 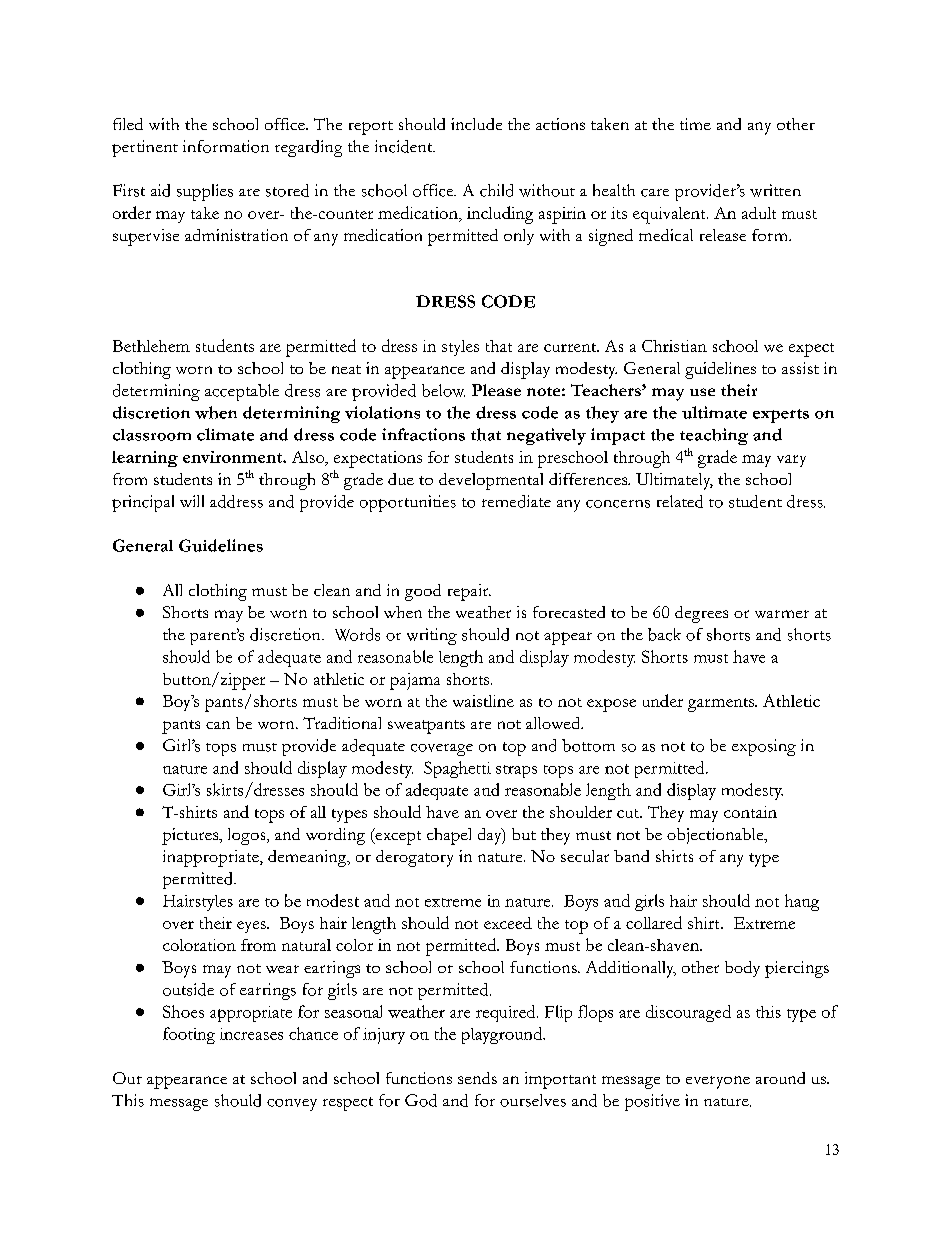 I want to click on everyone, so click(x=718, y=1082).
